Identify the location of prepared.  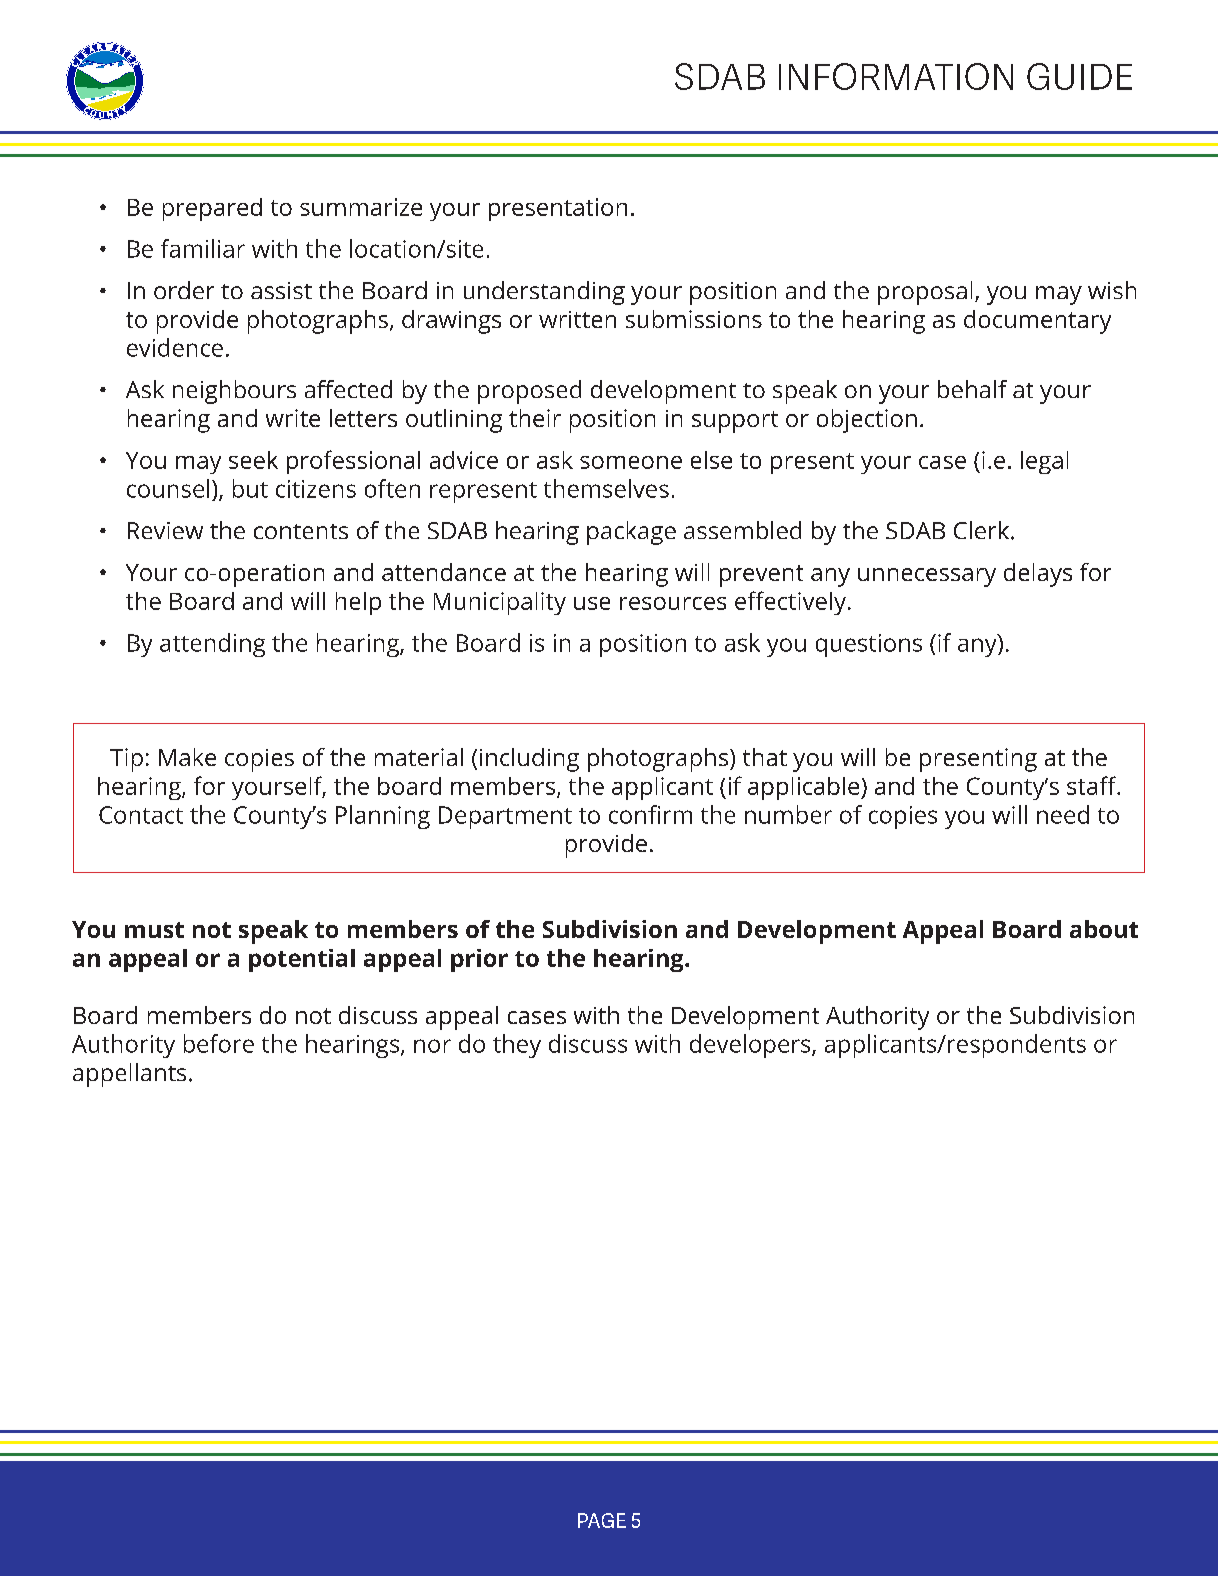
(212, 209).
